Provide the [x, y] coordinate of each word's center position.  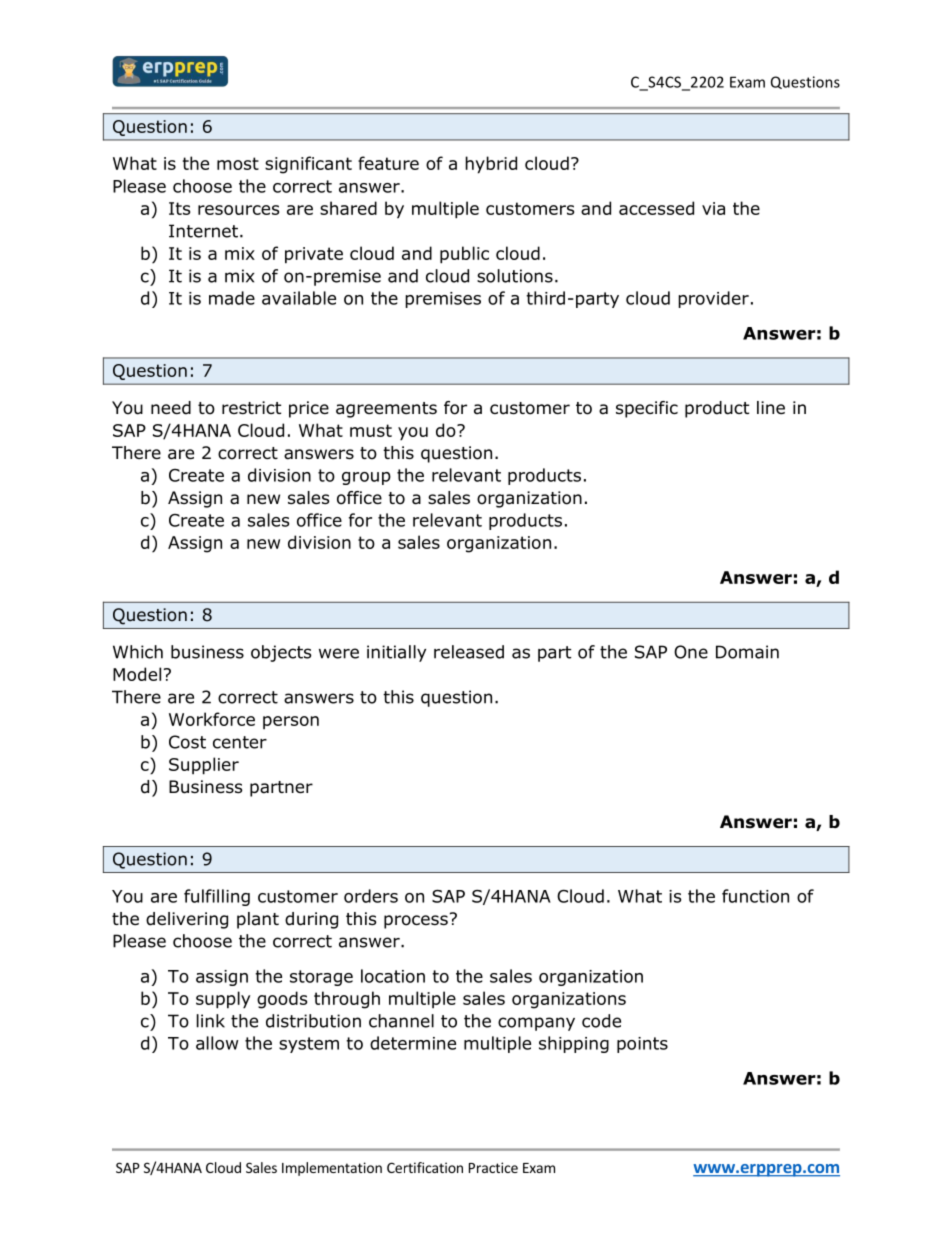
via [713, 208]
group [366, 478]
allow [217, 1043]
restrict [251, 408]
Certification [425, 1167]
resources [238, 210]
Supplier [204, 766]
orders [371, 896]
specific [647, 409]
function [755, 896]
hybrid [491, 165]
